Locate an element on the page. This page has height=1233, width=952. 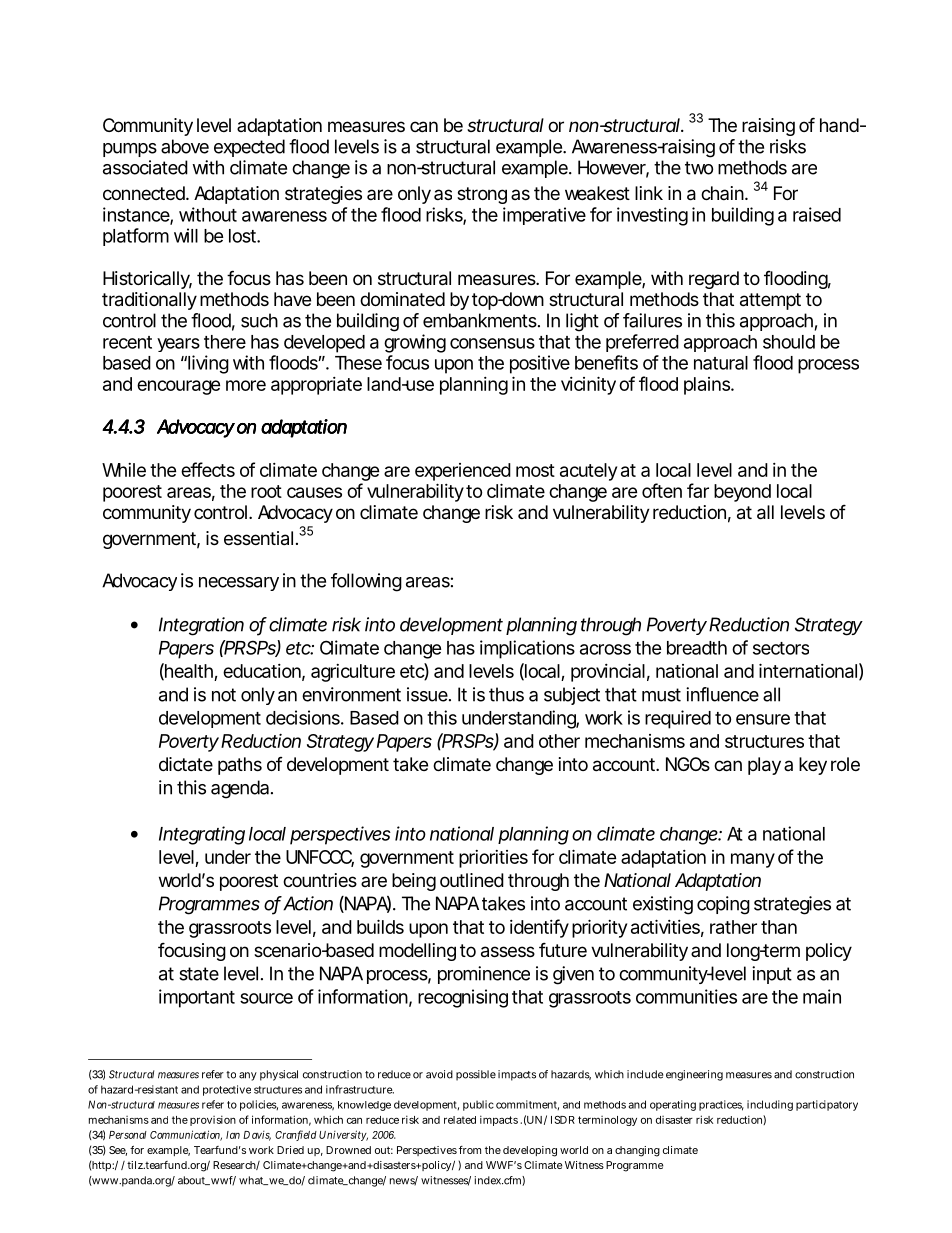
Integration is located at coordinates (201, 626).
